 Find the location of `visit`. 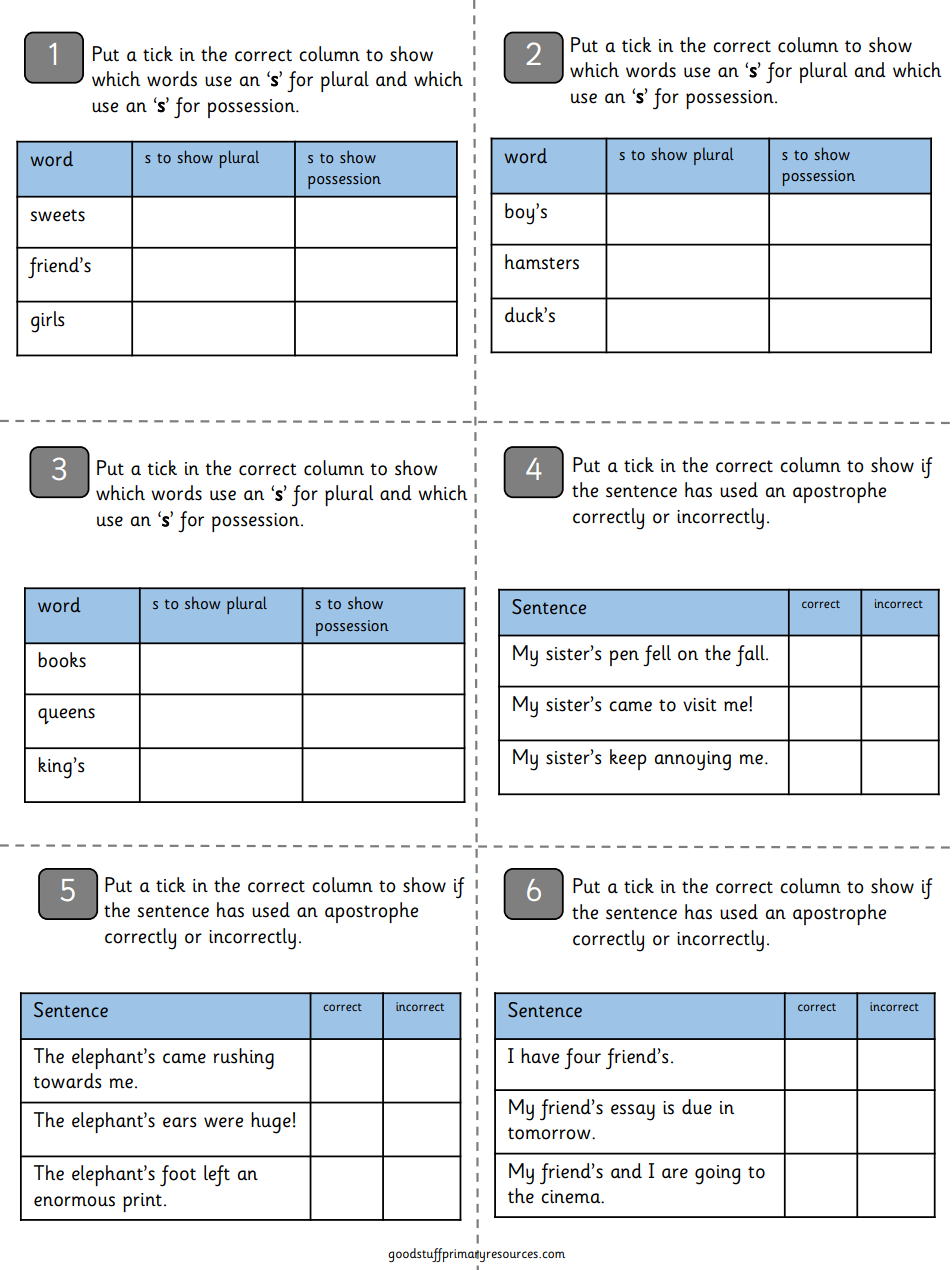

visit is located at coordinates (699, 705).
